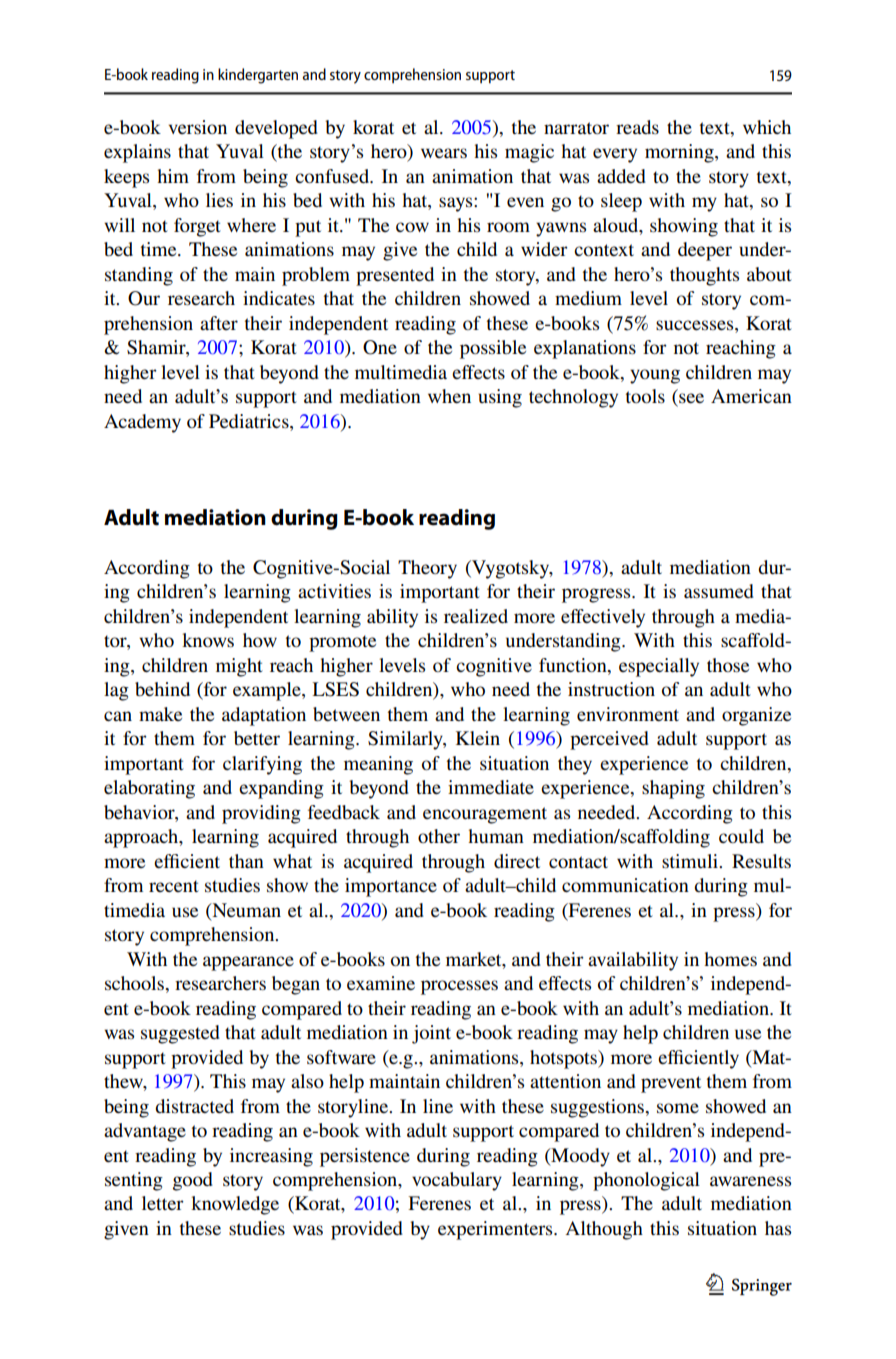 The image size is (896, 1359). I want to click on see, so click(690, 399).
